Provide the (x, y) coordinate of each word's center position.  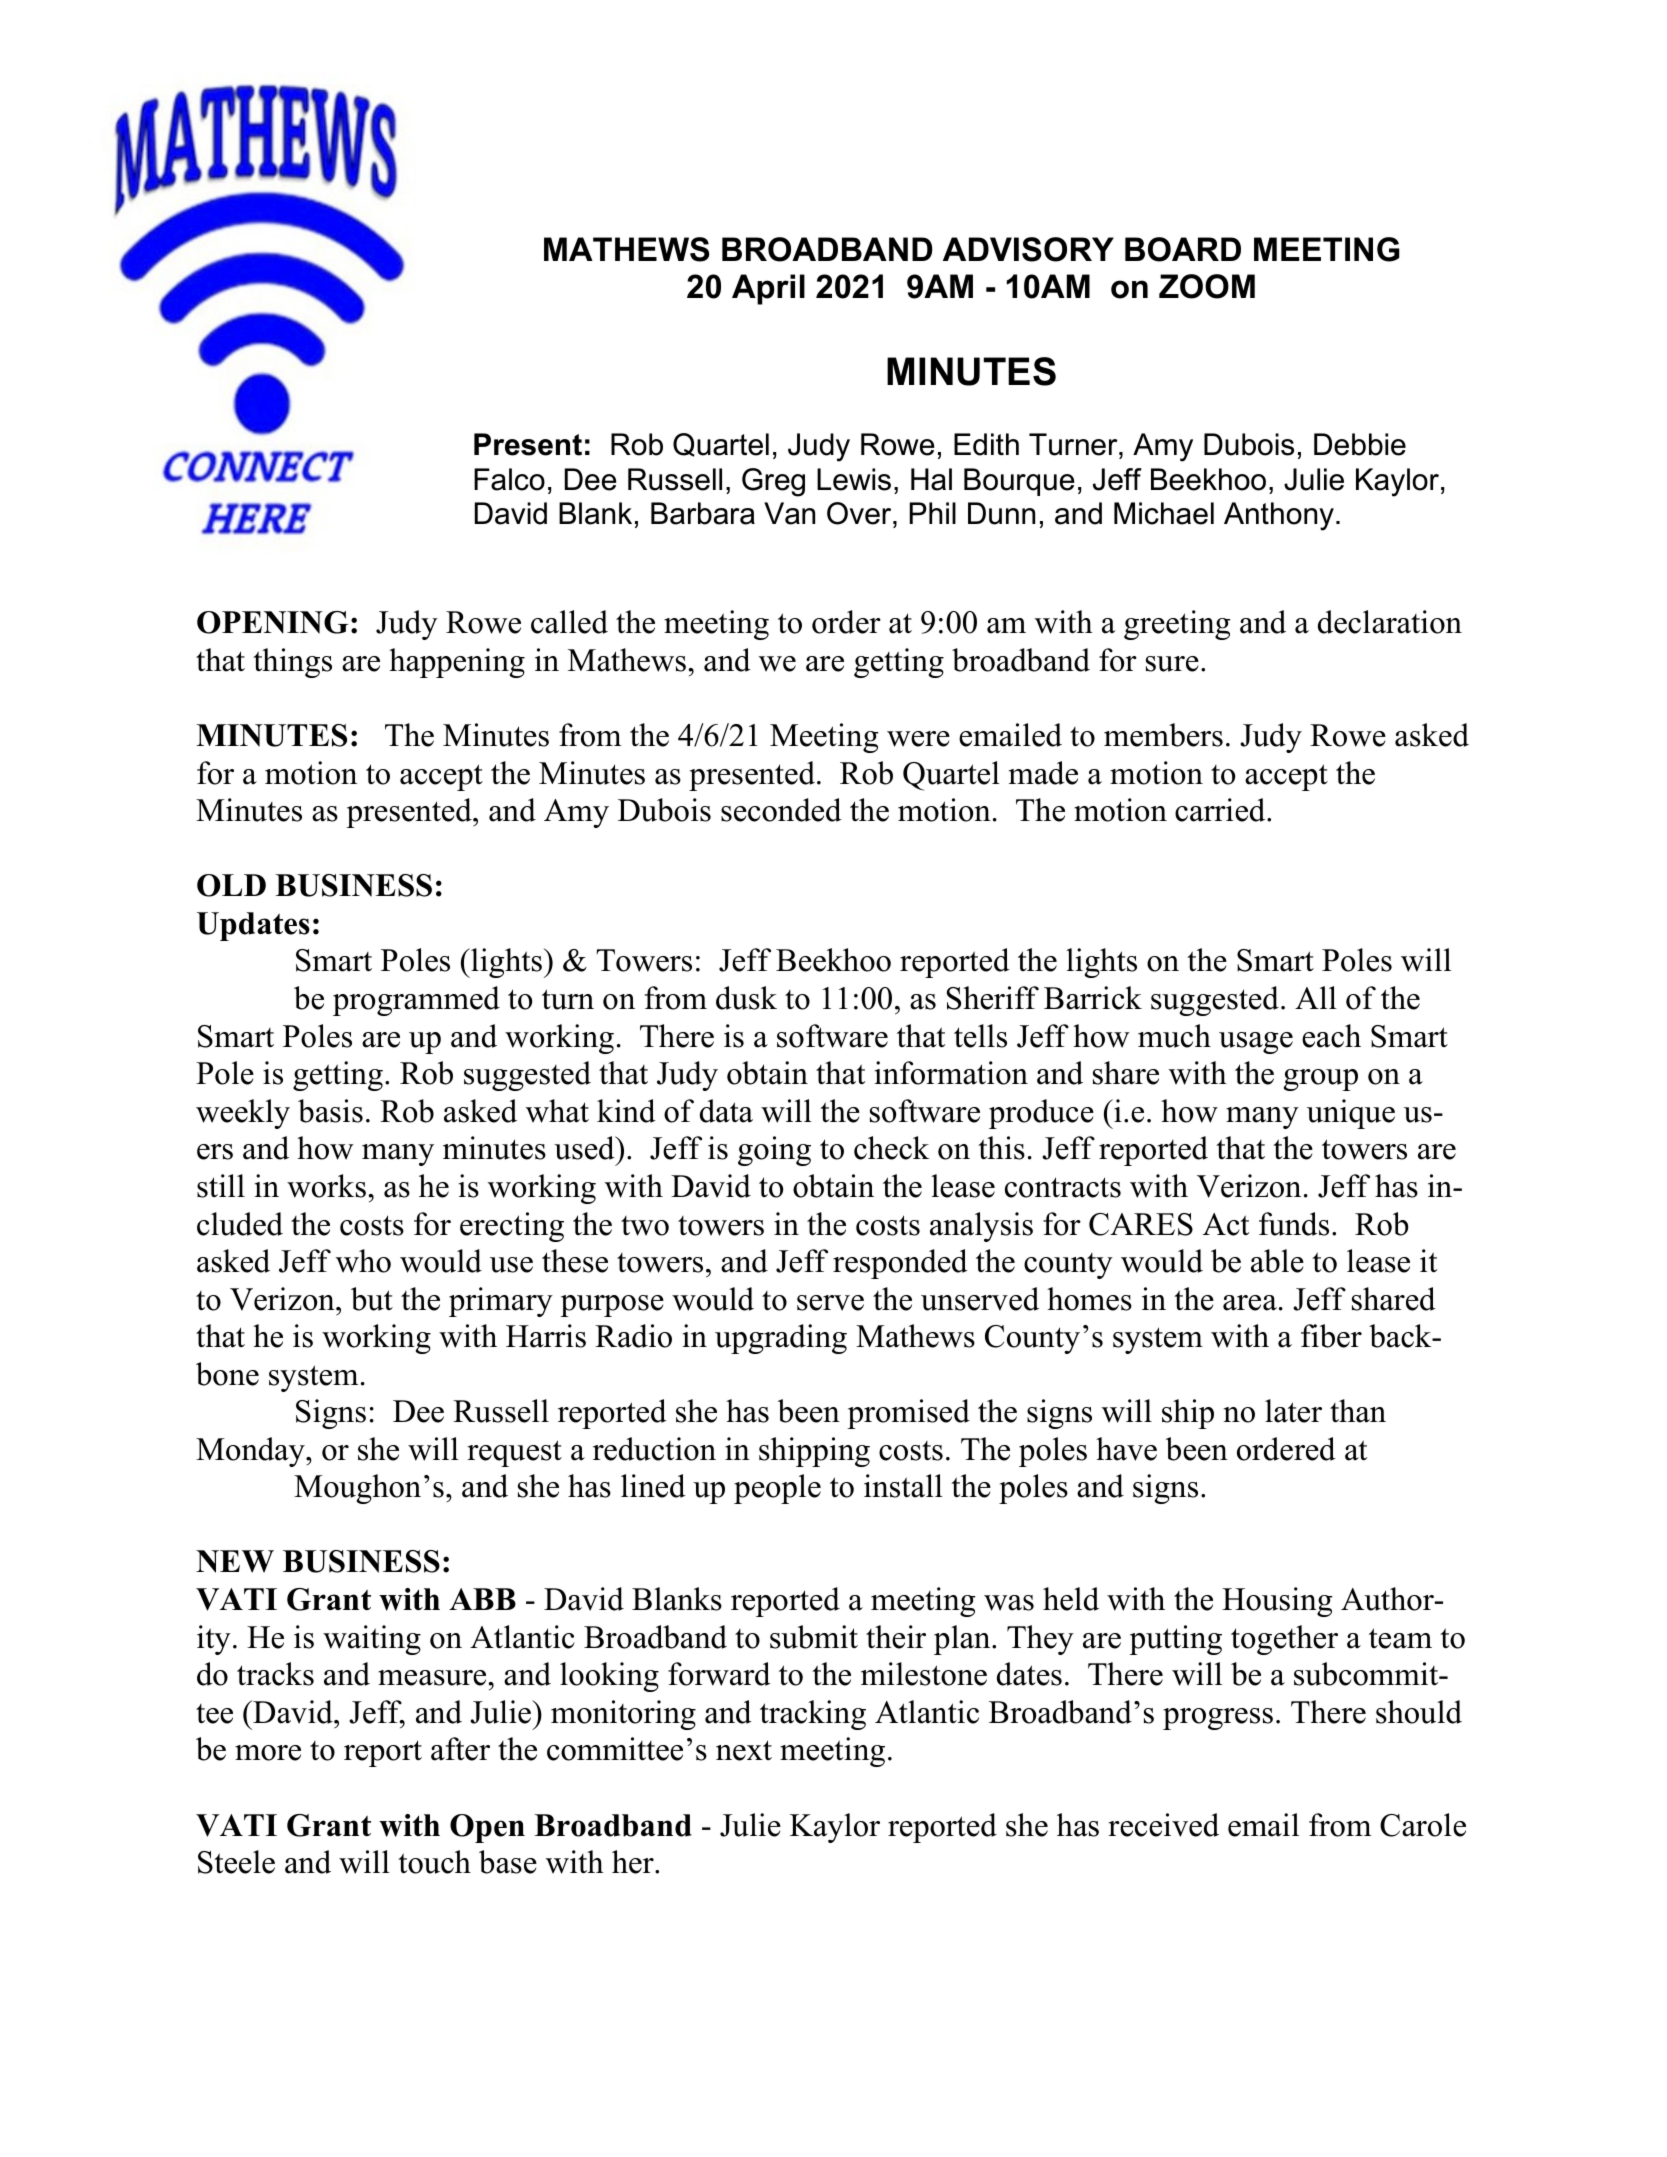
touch (434, 1862)
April (768, 289)
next (744, 1750)
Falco (509, 479)
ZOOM (1207, 286)
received (1163, 1825)
